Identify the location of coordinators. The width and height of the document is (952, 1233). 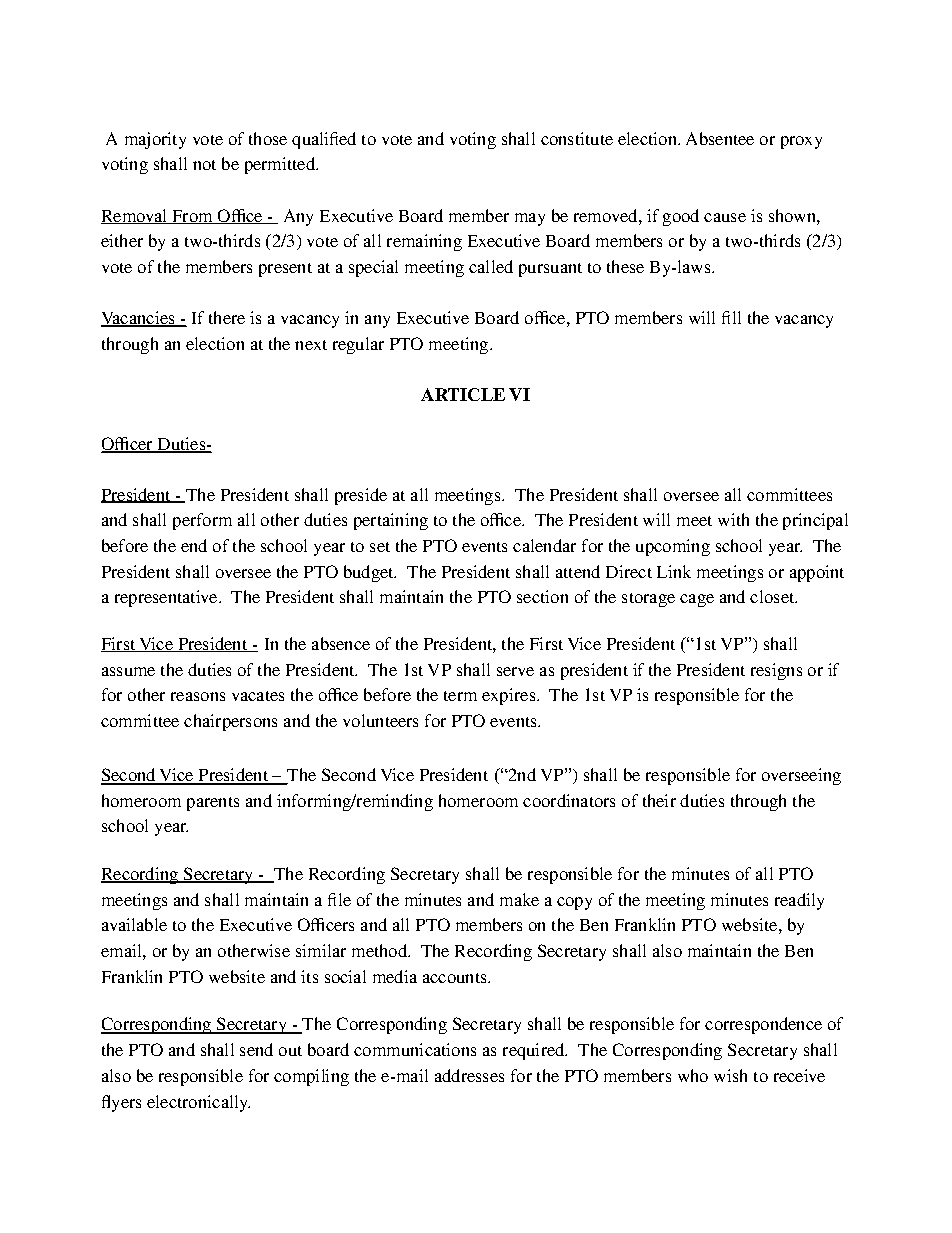
(569, 800).
